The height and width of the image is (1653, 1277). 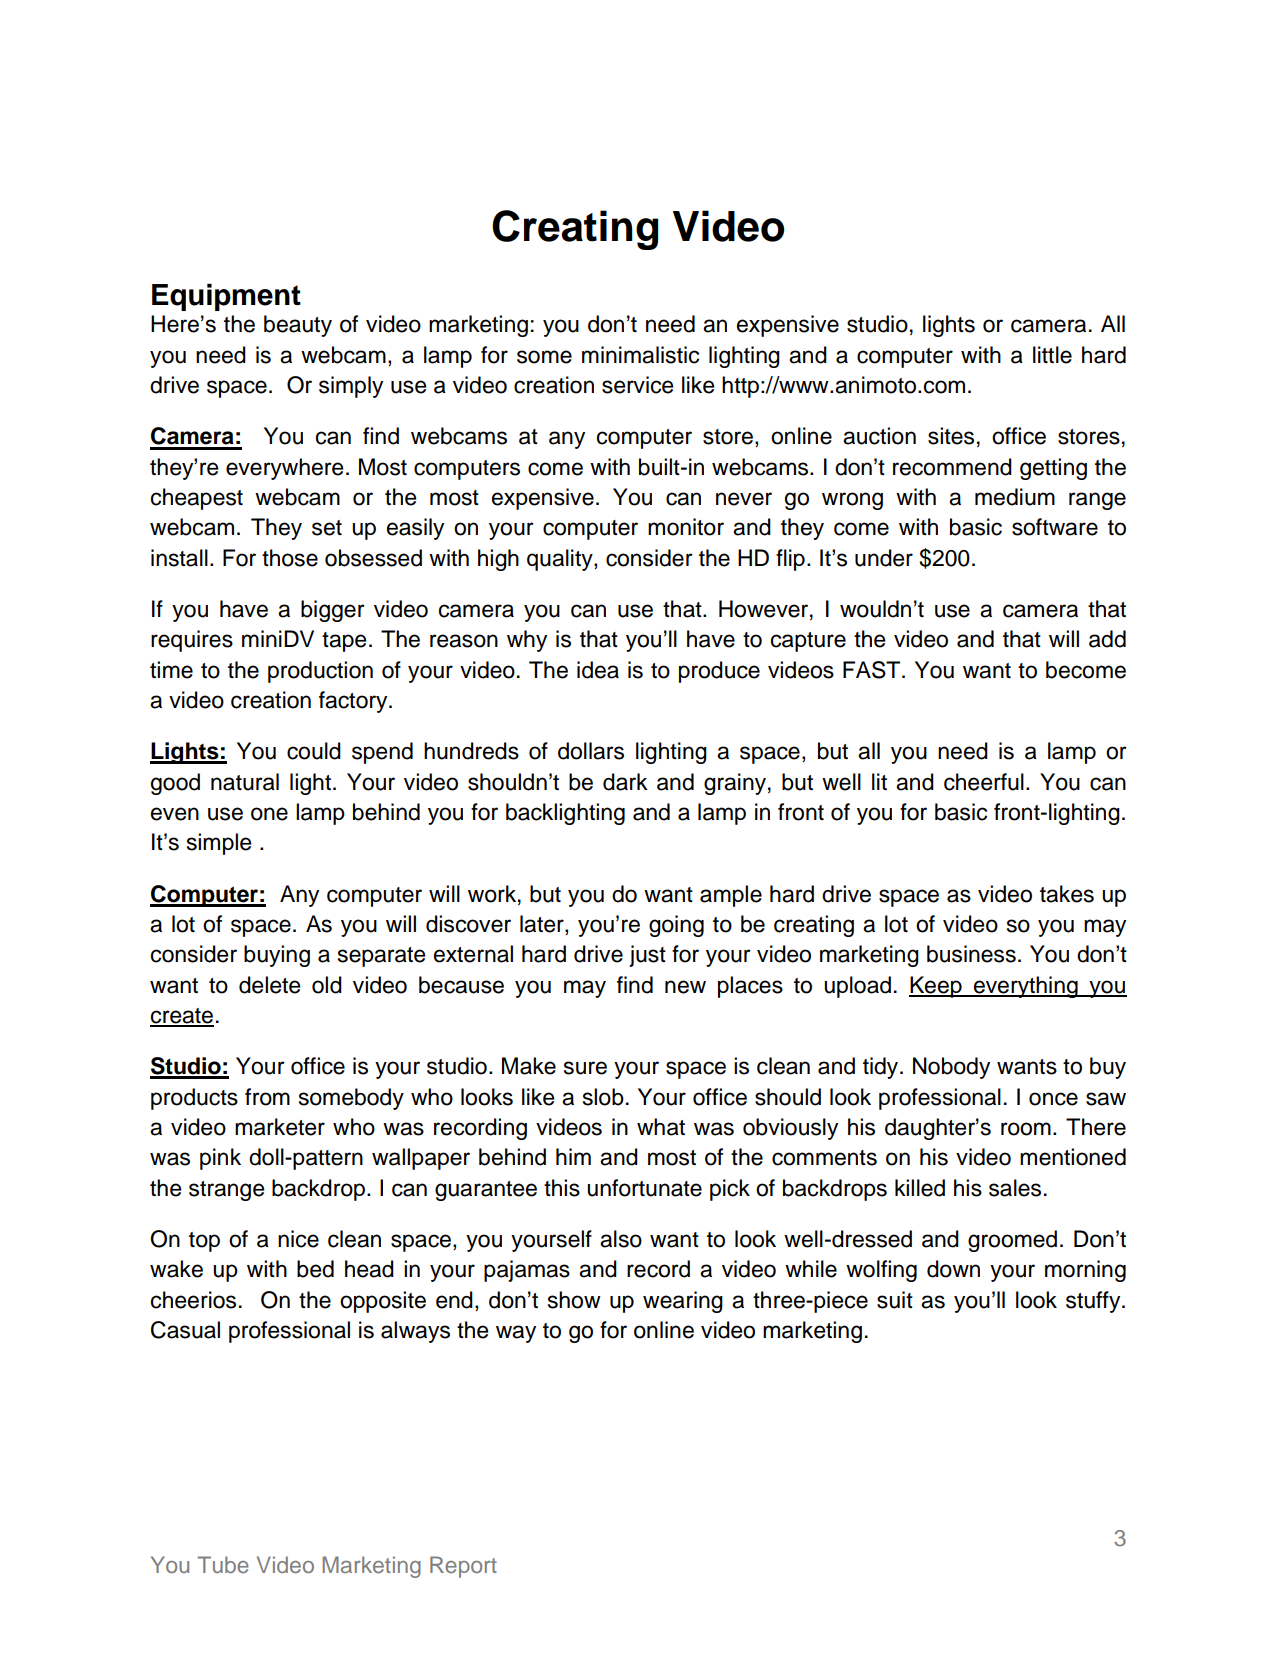 I want to click on add, so click(x=1107, y=639).
